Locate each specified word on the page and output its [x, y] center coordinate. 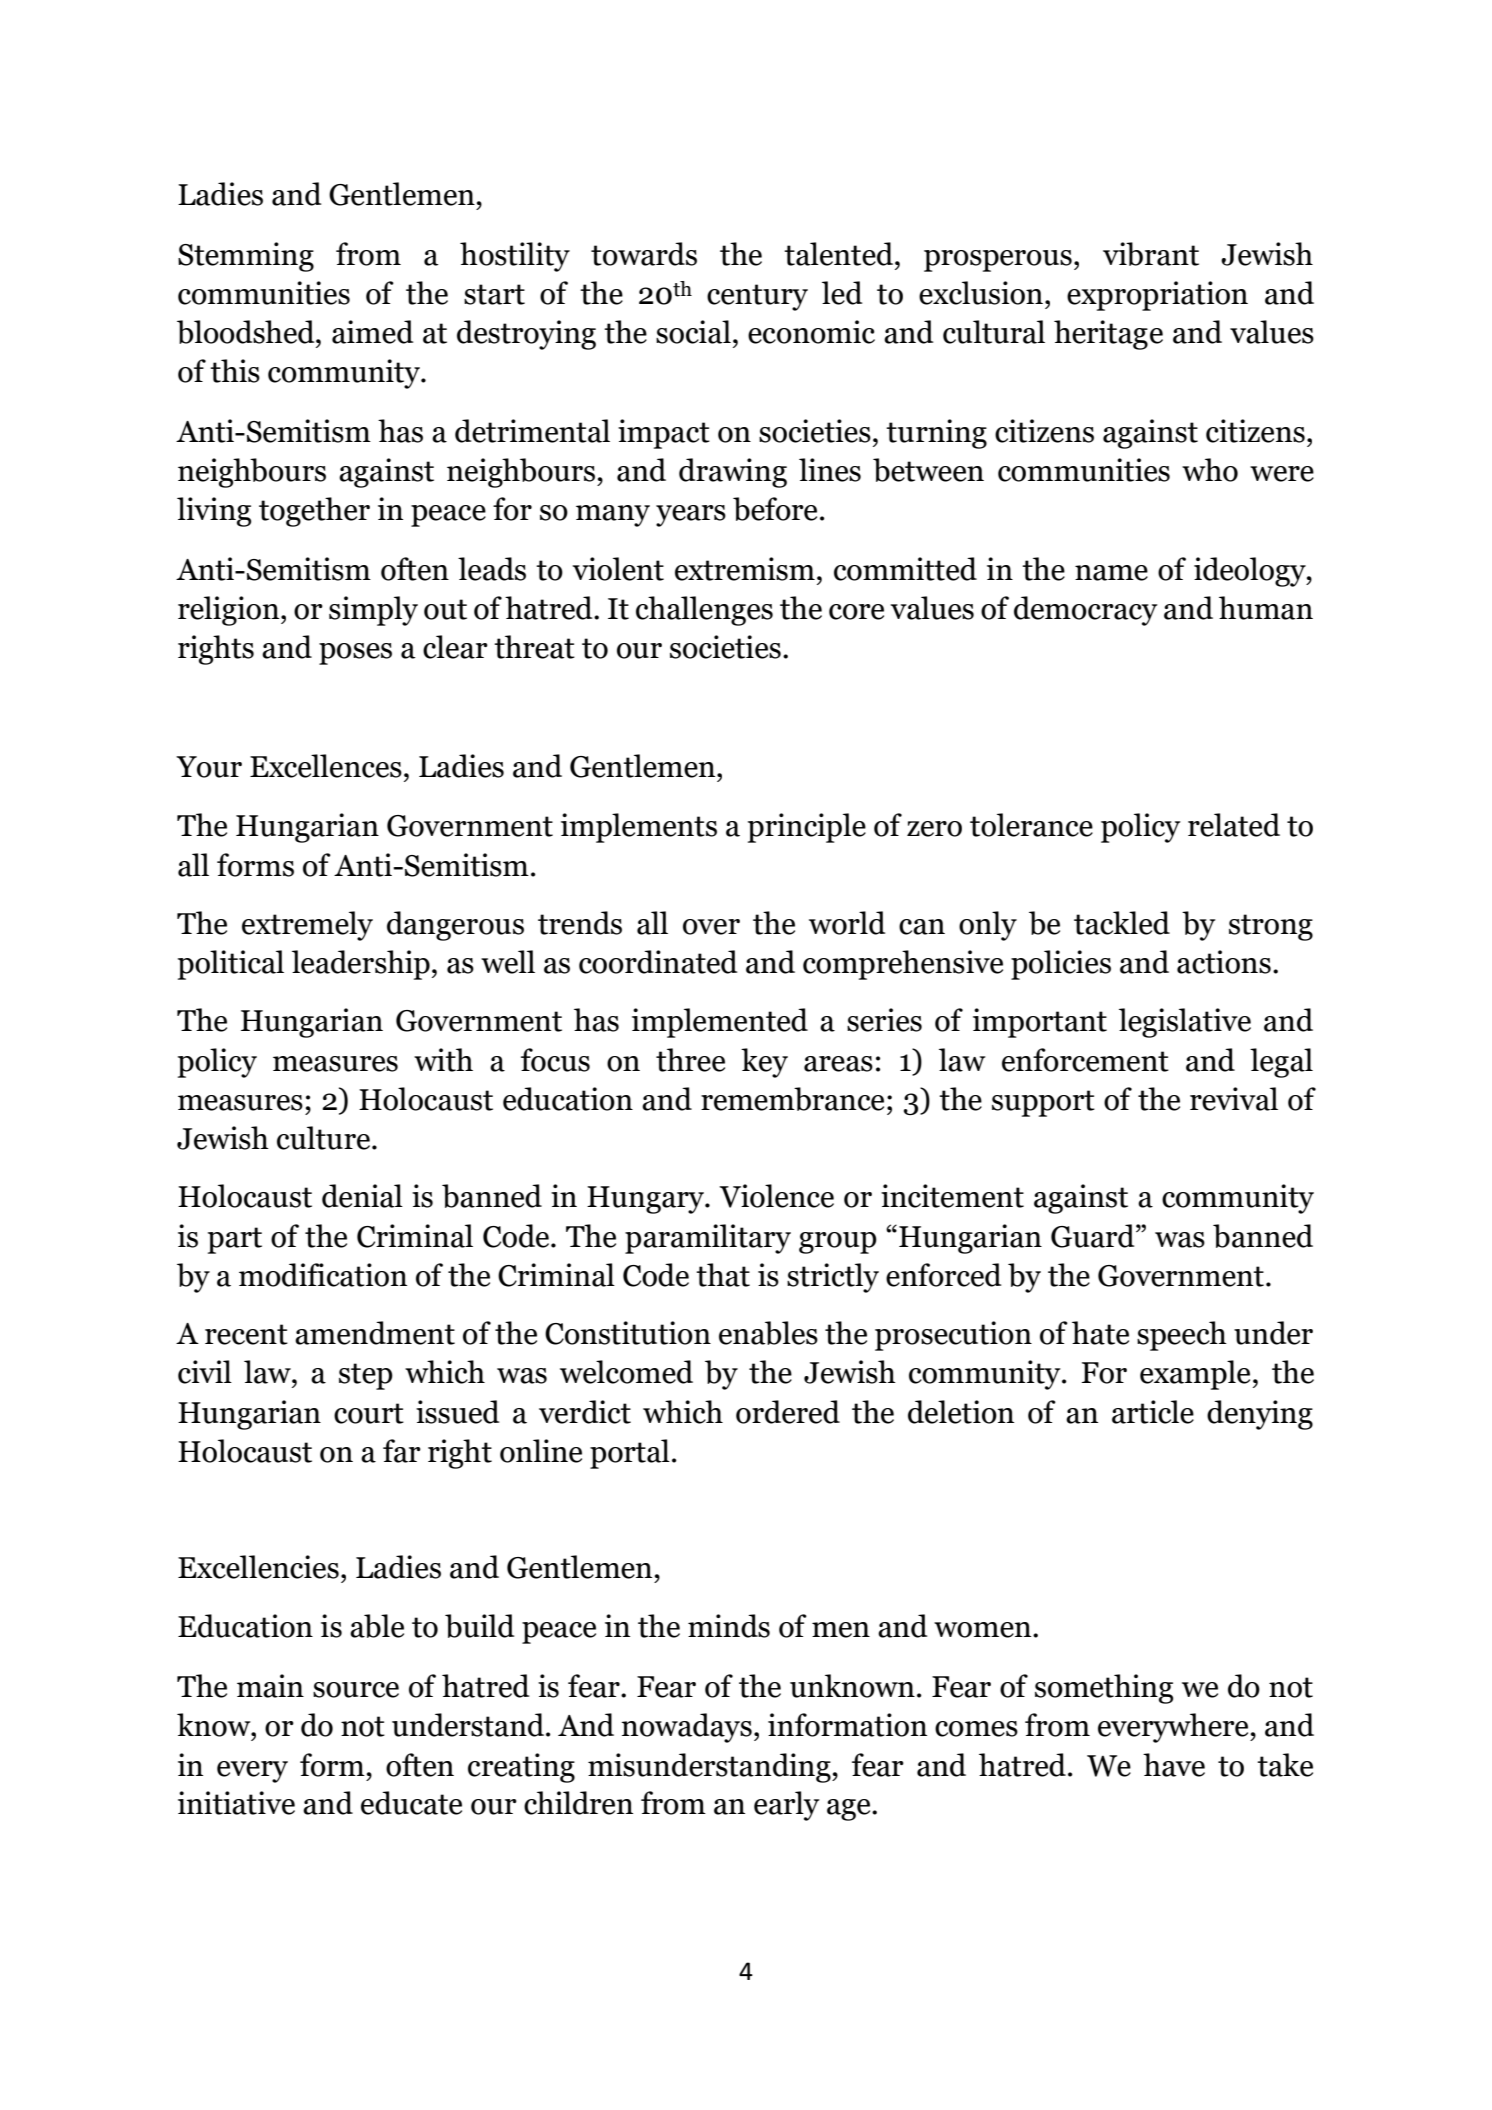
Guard [1094, 1236]
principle [807, 828]
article [1153, 1412]
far [402, 1451]
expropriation [1157, 296]
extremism [745, 569]
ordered [788, 1412]
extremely [307, 926]
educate [411, 1803]
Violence [776, 1196]
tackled [1122, 923]
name [1111, 573]
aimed [372, 332]
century [757, 297]
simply [373, 611]
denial [362, 1196]
